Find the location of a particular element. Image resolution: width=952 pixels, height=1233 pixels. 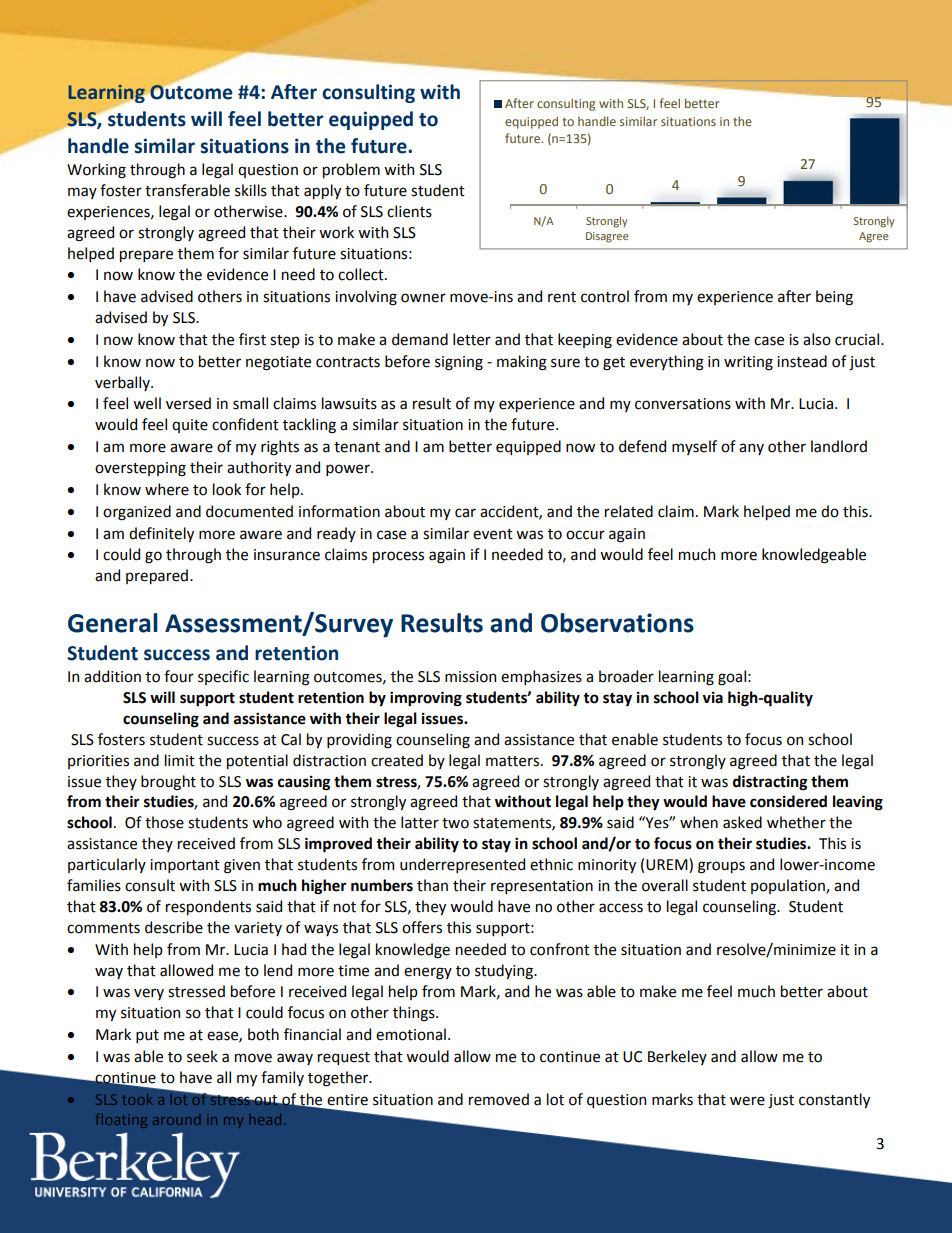

took is located at coordinates (137, 1099).
